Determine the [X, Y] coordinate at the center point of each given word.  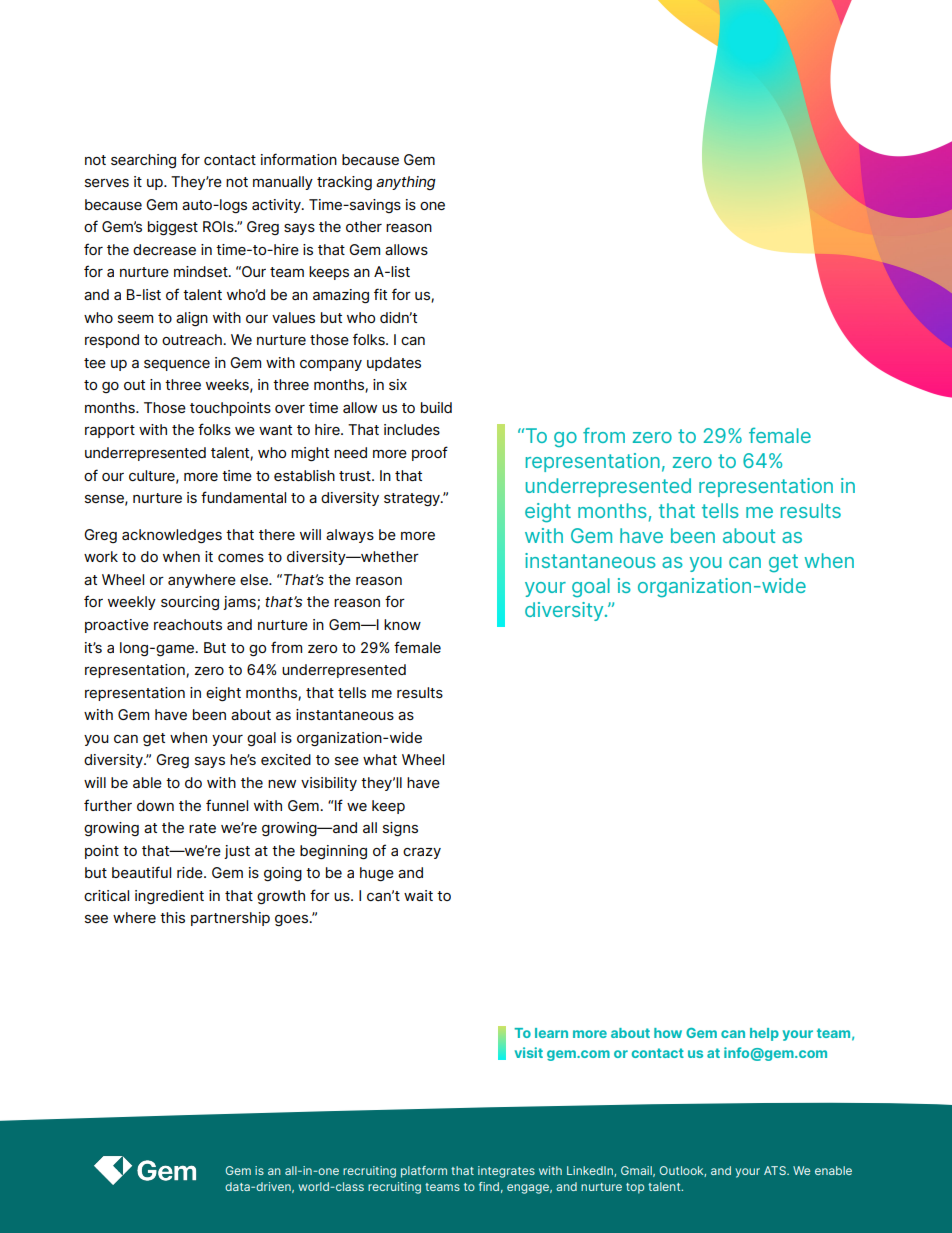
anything [406, 183]
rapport [110, 431]
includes [412, 429]
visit [529, 1052]
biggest [173, 228]
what [380, 759]
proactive [117, 626]
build [436, 407]
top [635, 1188]
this [172, 917]
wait [418, 895]
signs [400, 829]
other [364, 226]
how [668, 1033]
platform [424, 1172]
